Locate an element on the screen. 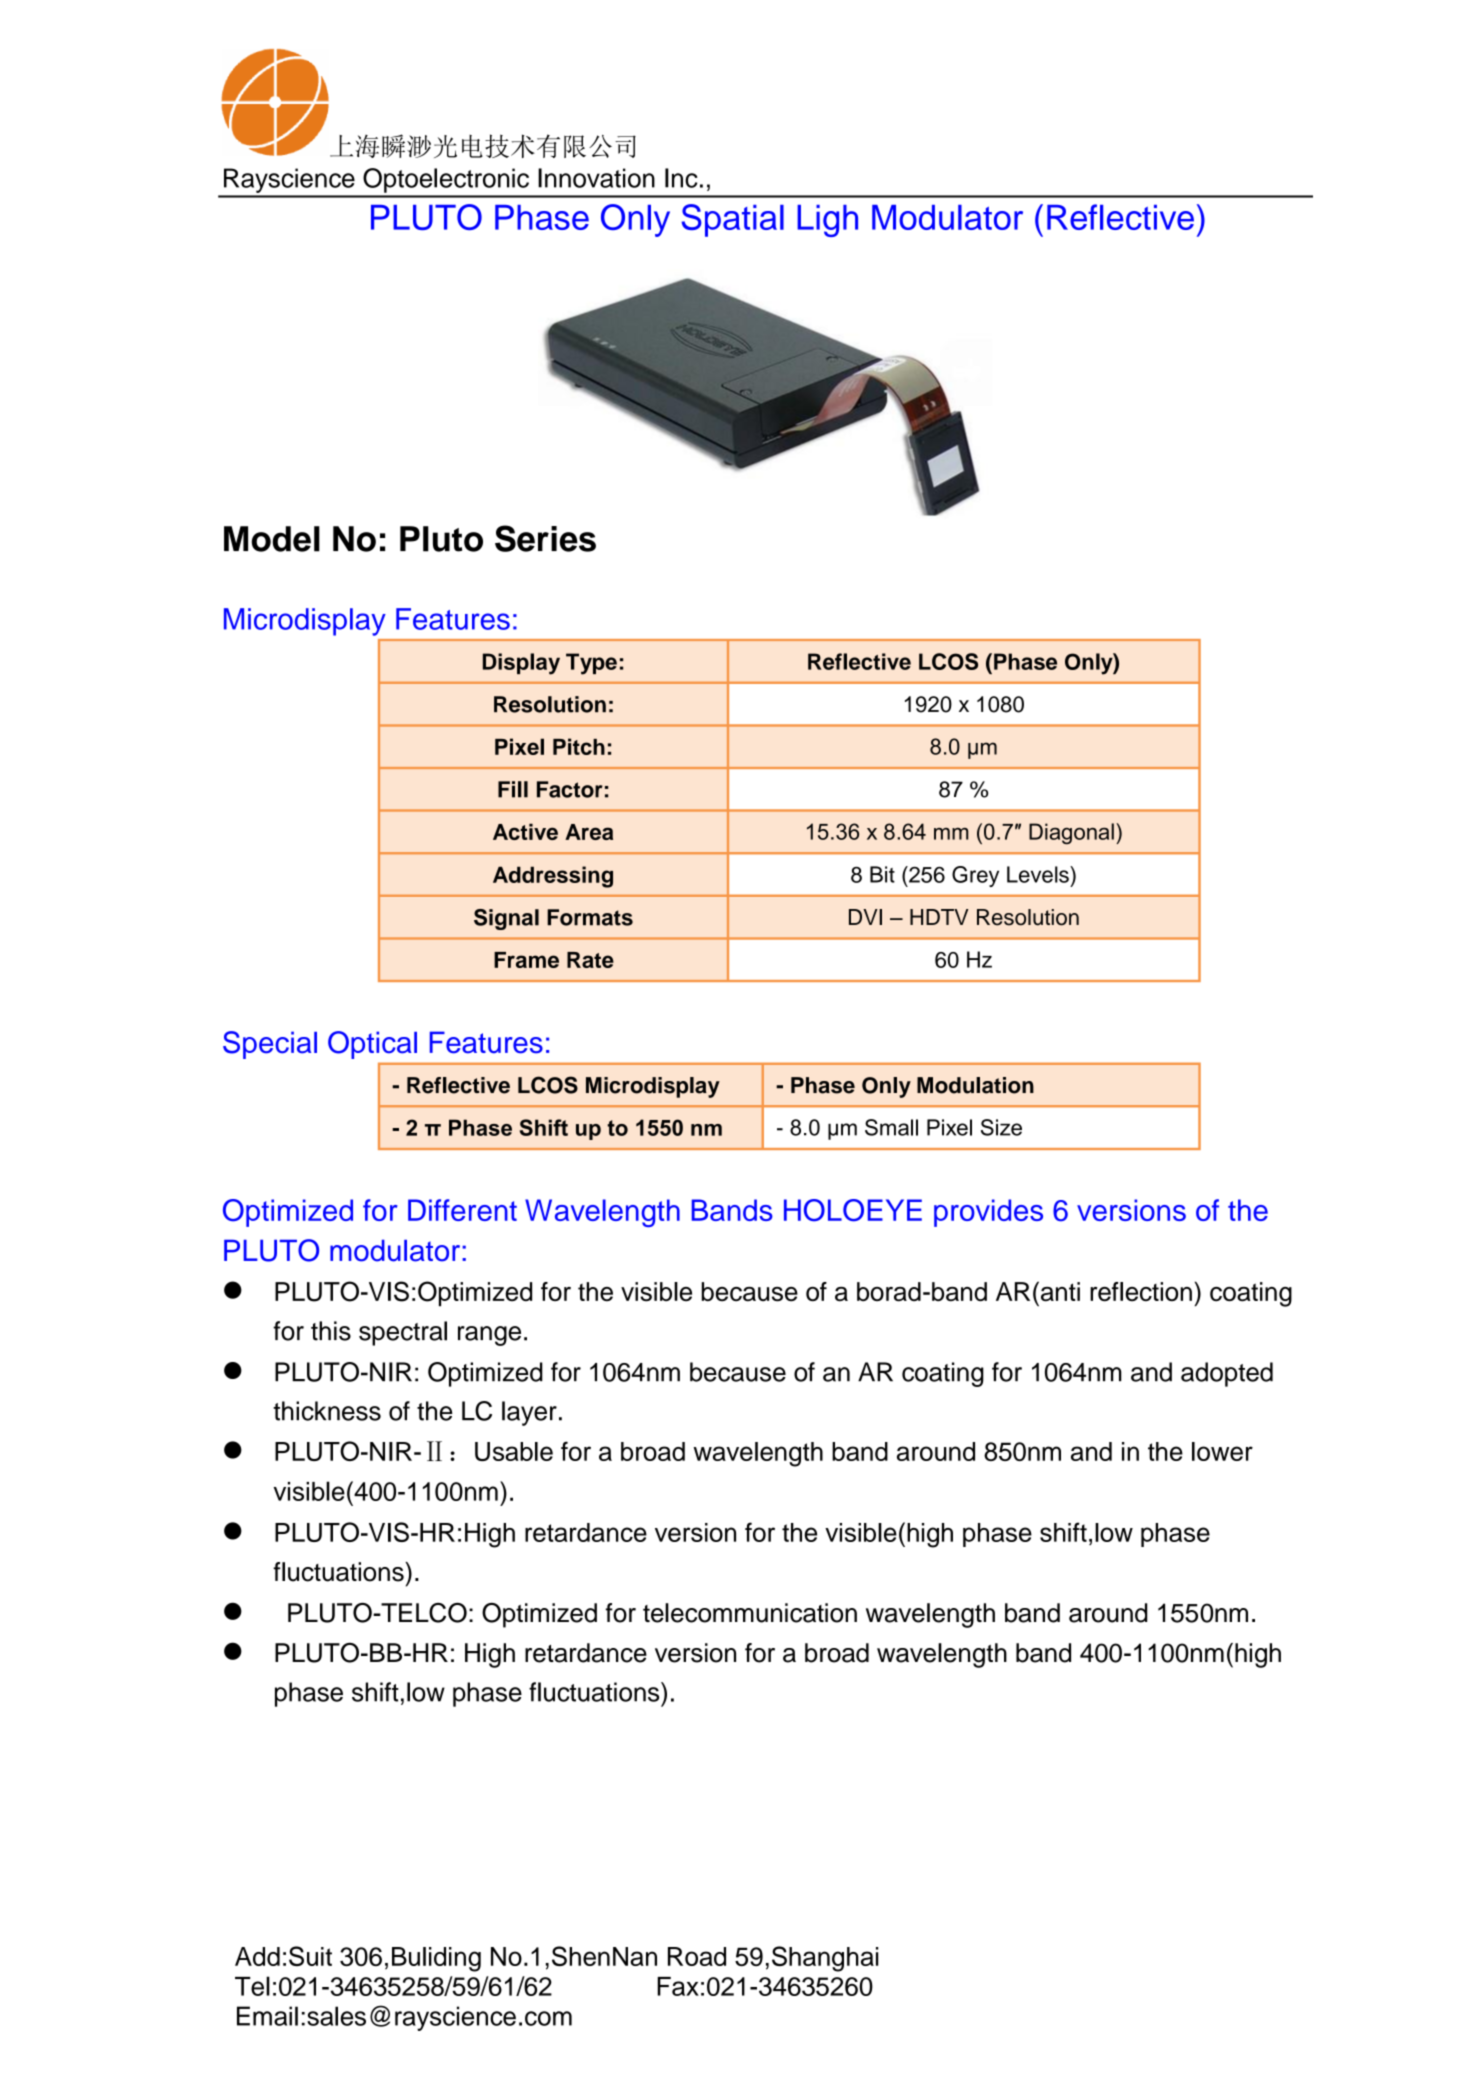 This screenshot has width=1466, height=2073. Signal is located at coordinates (506, 919).
